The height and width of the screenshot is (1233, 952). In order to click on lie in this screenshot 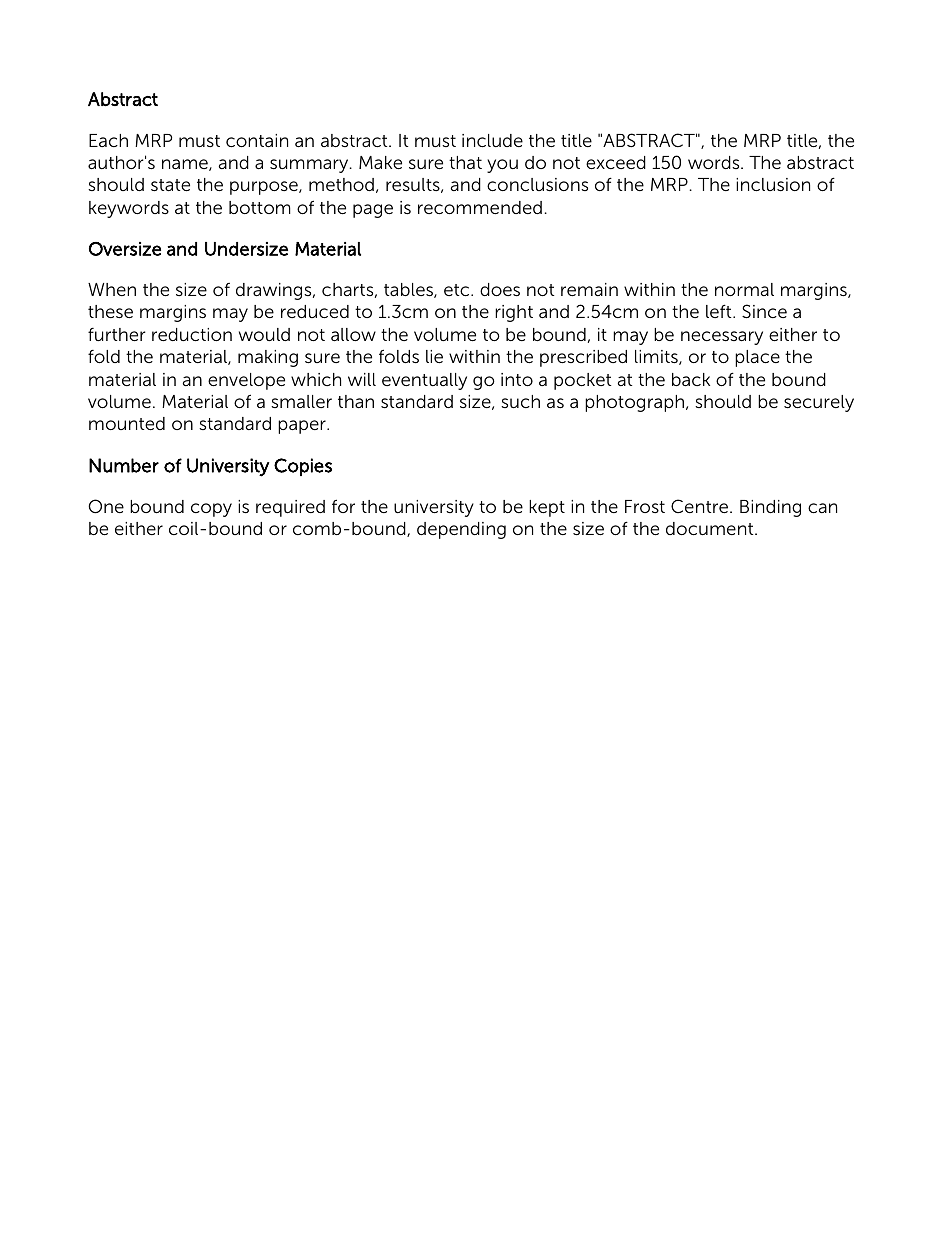, I will do `click(434, 356)`.
